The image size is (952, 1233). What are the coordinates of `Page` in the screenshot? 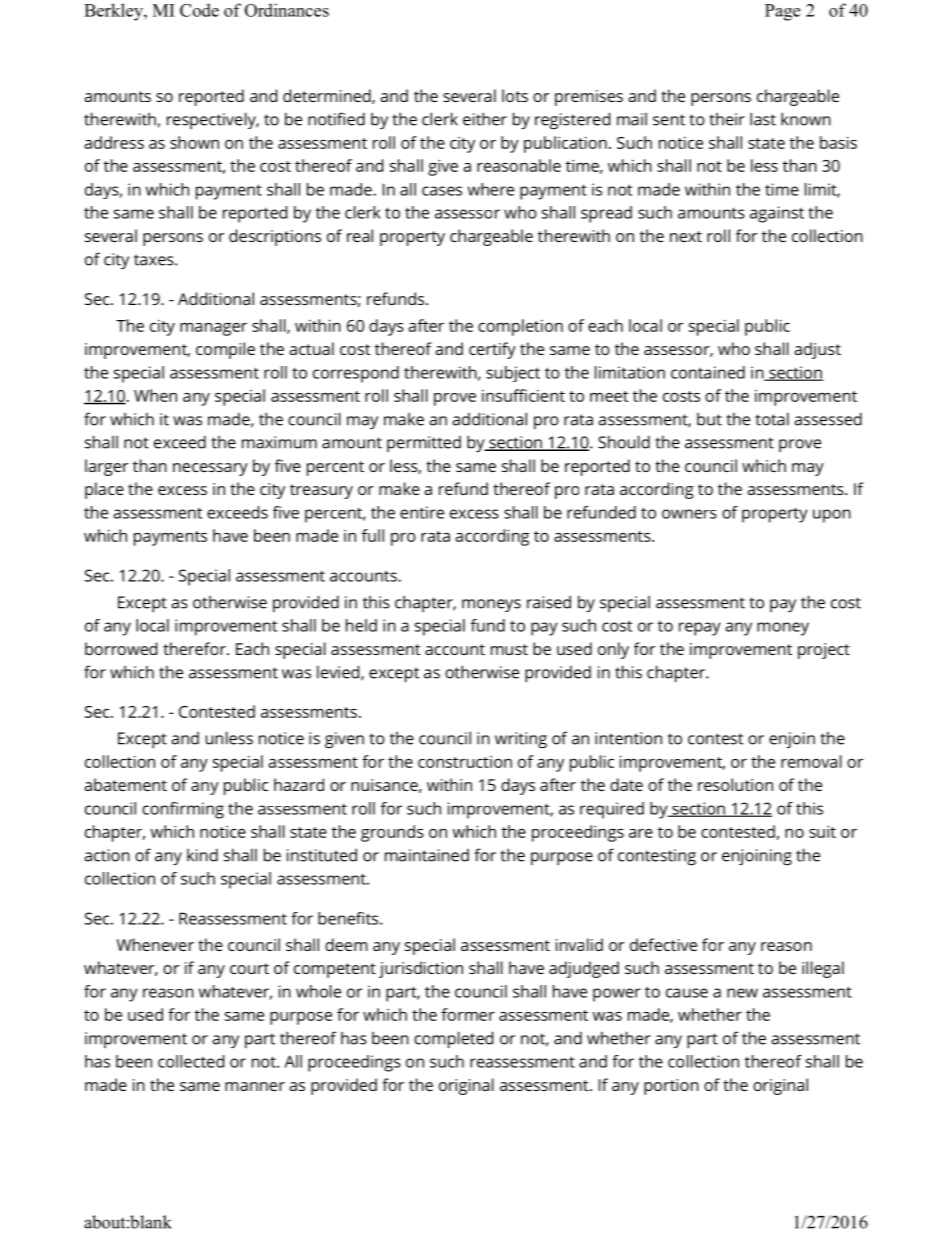 It's located at (782, 12).
